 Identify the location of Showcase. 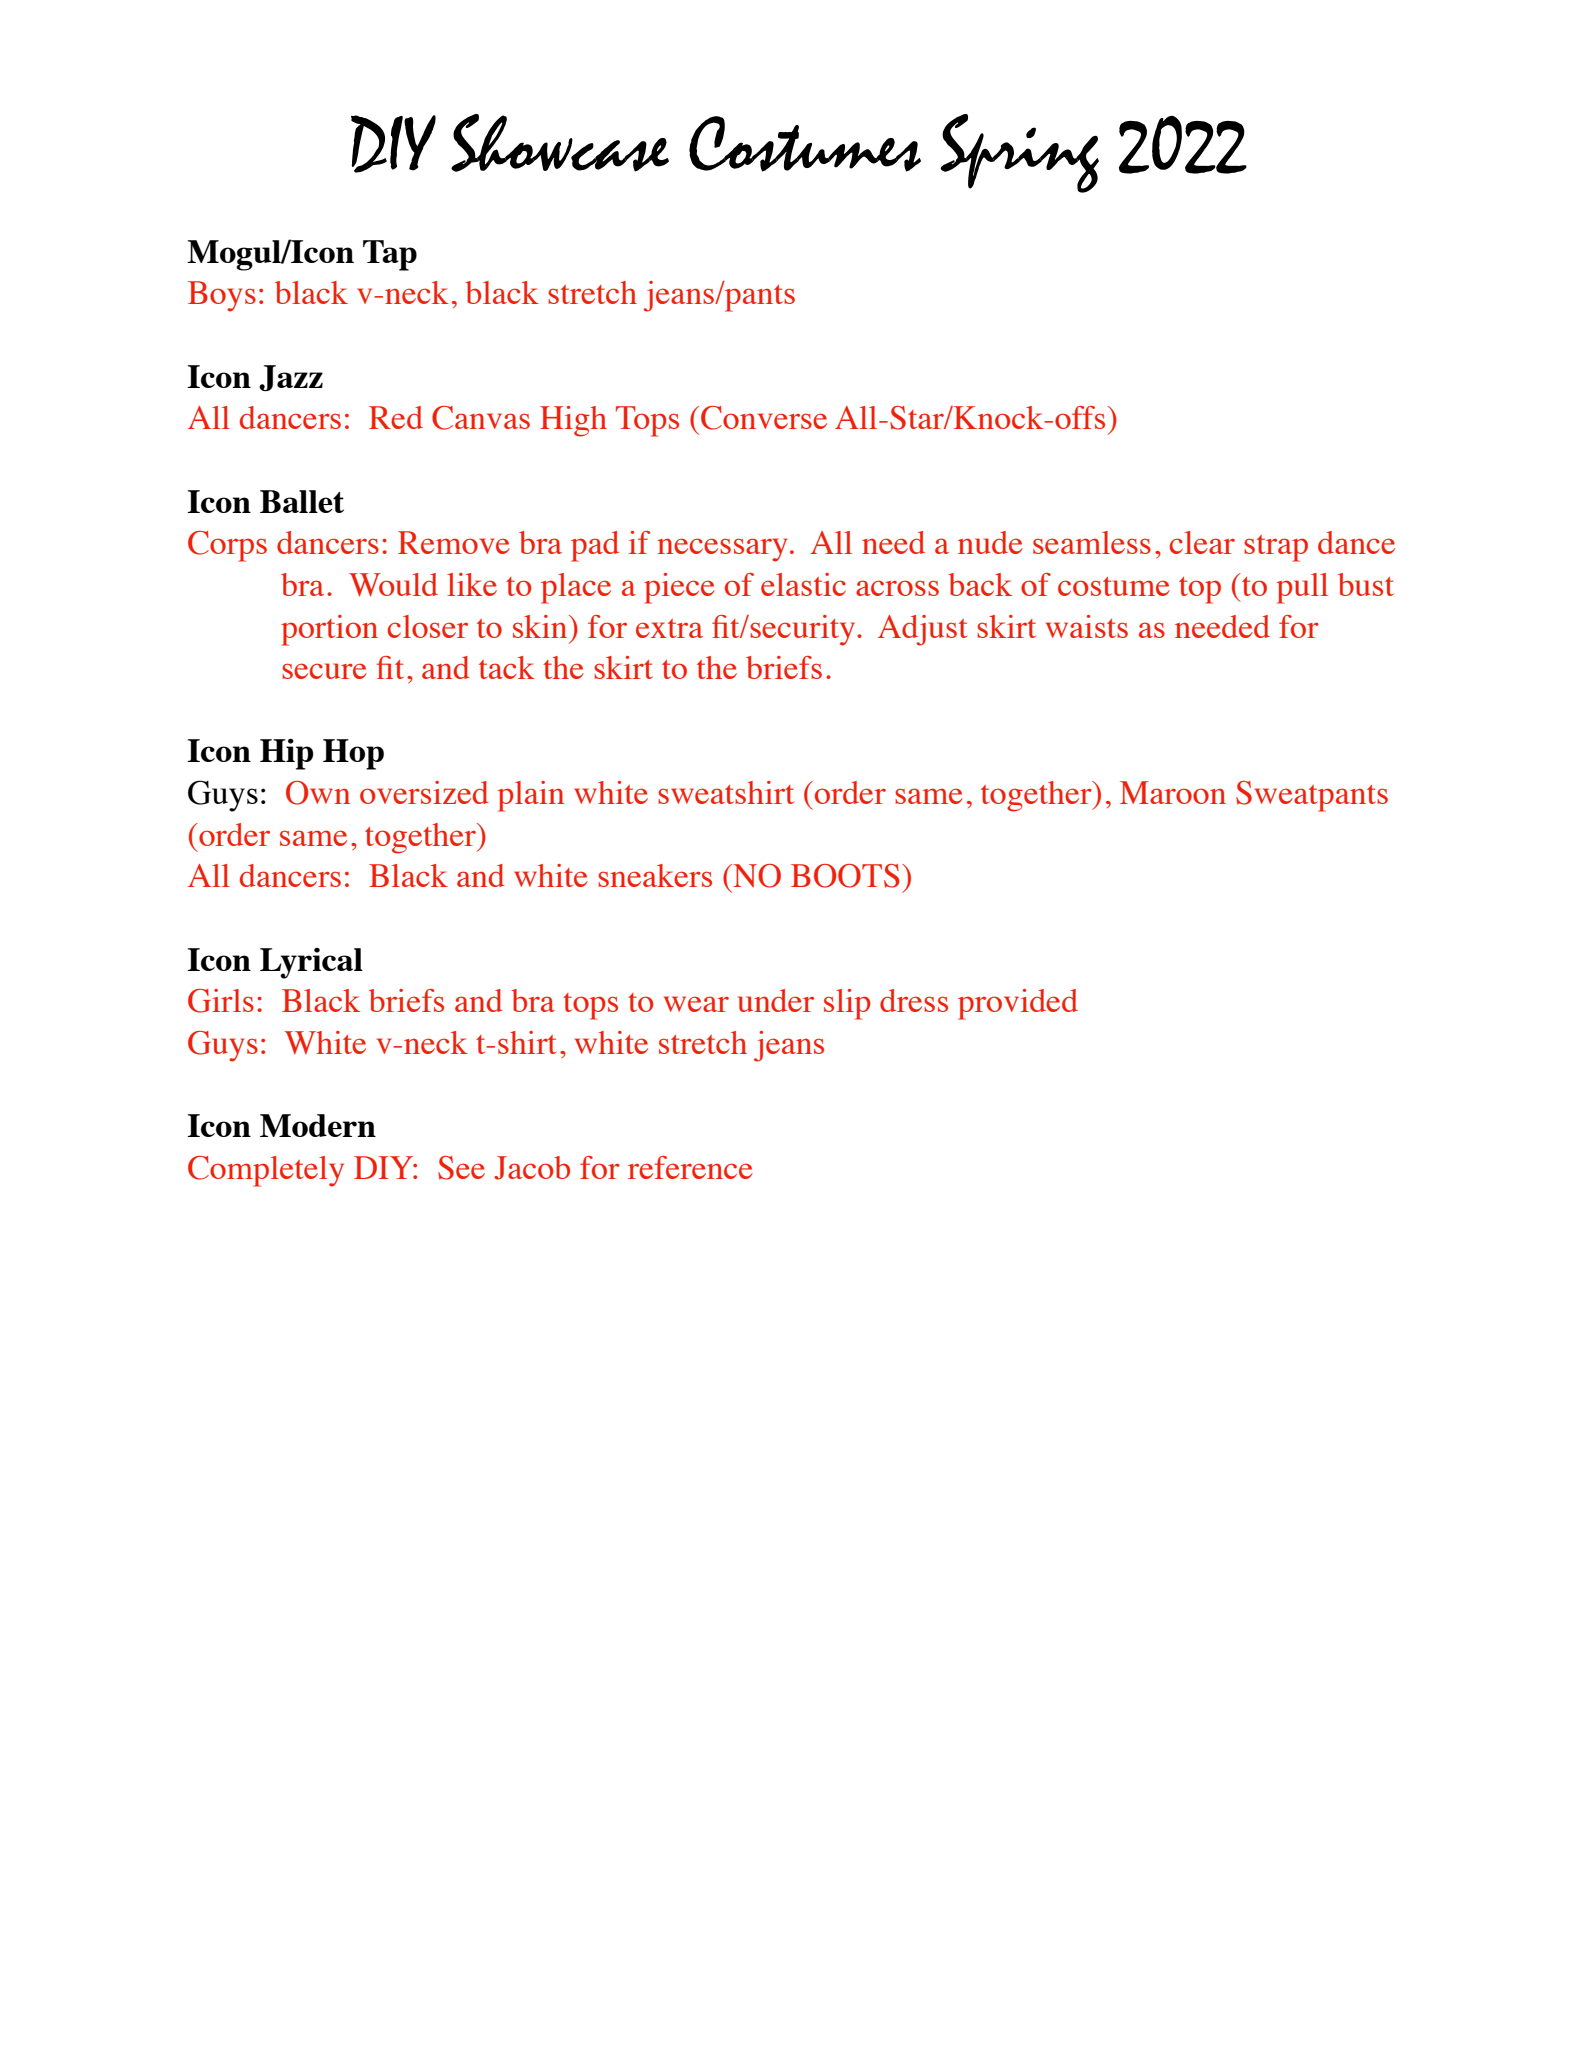
(560, 143).
